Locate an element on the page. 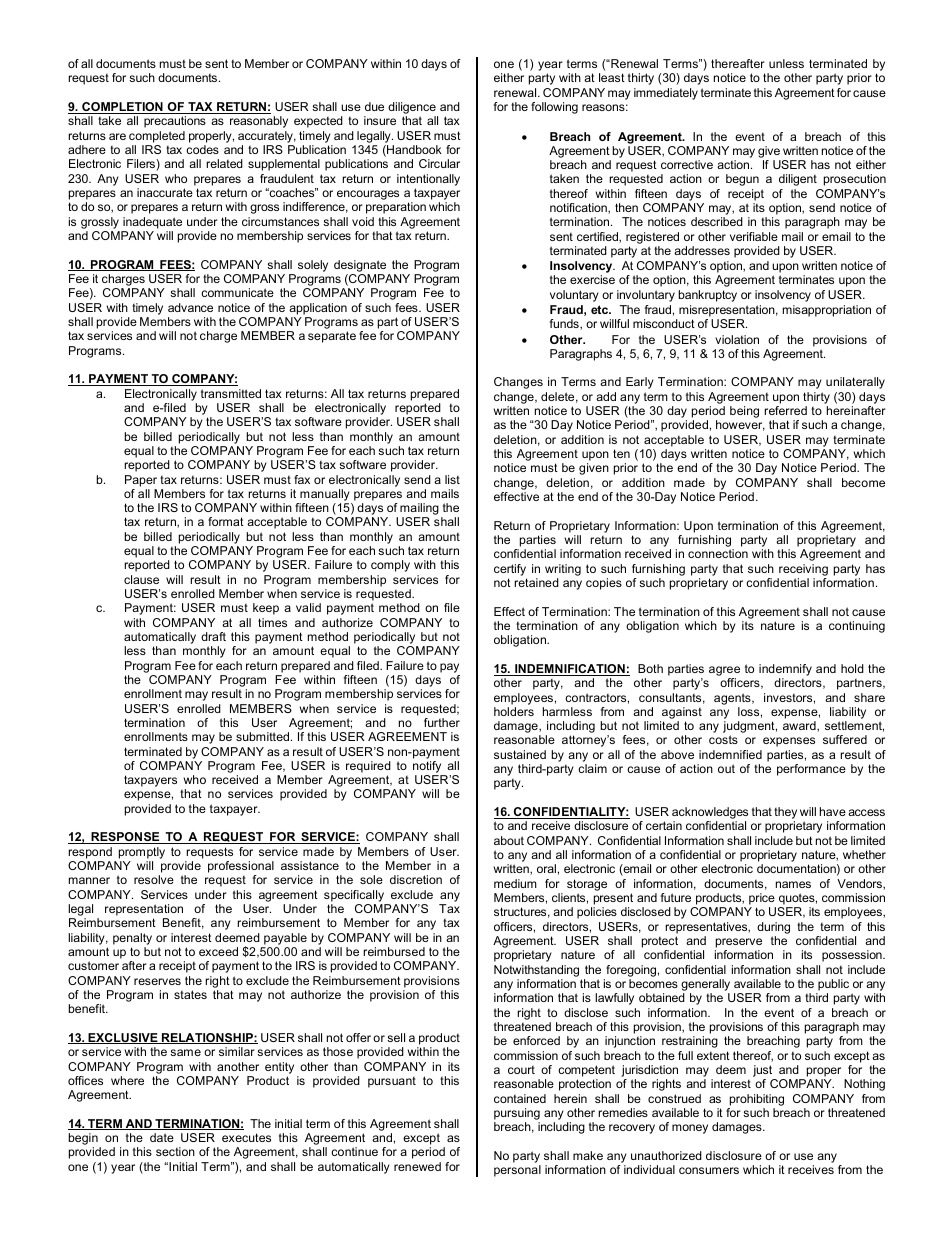 This page has height=1233, width=952. retained is located at coordinates (536, 582).
